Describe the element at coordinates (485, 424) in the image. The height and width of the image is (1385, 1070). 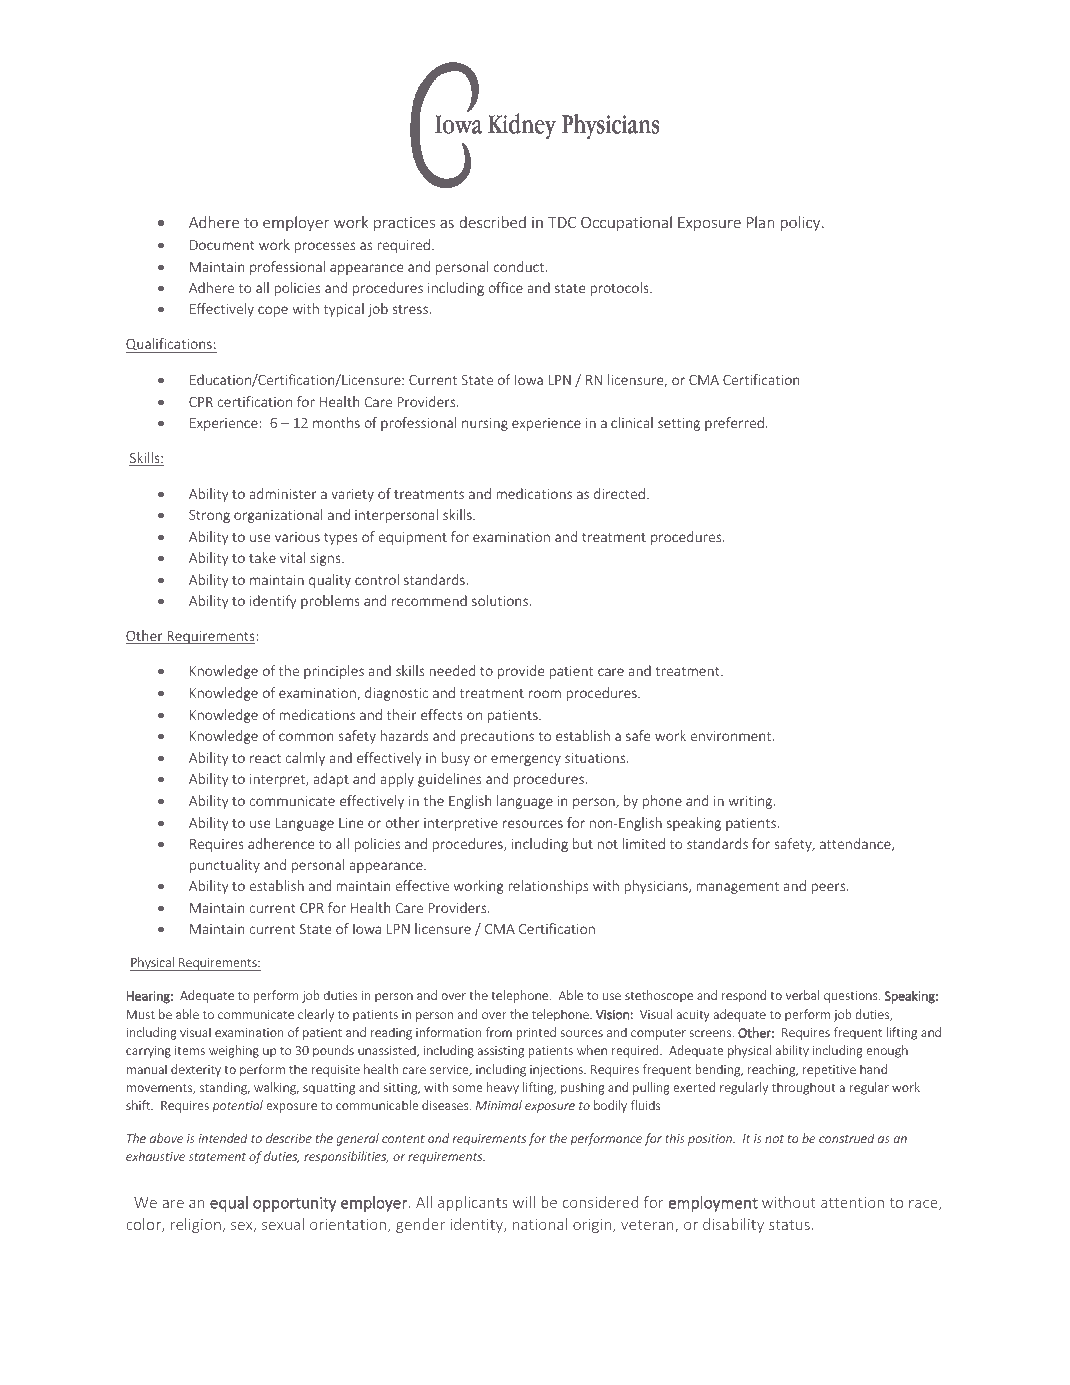
I see `nursing` at that location.
